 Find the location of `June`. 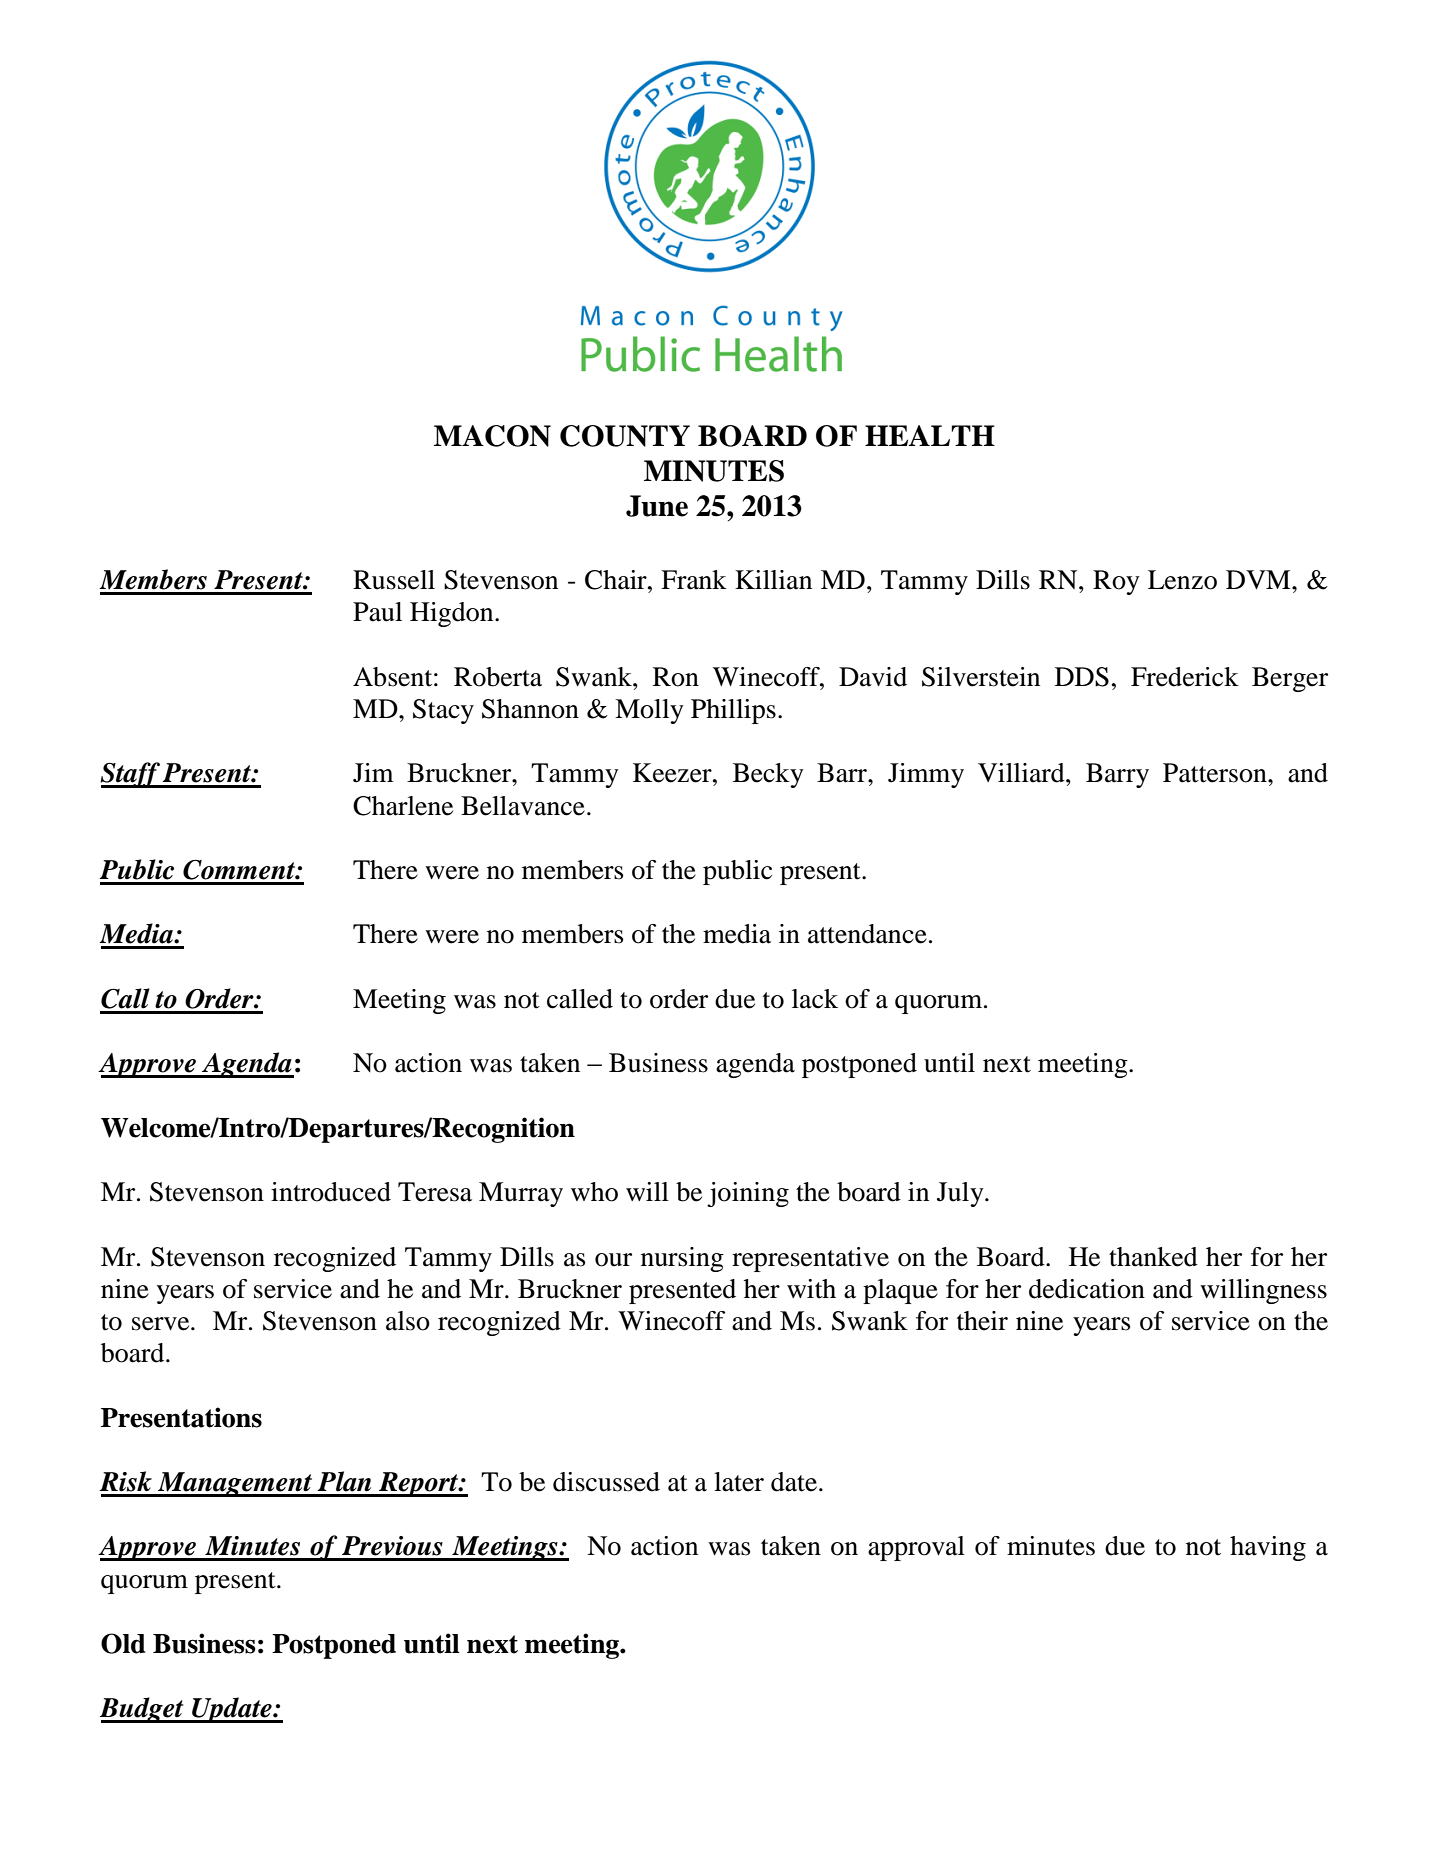

June is located at coordinates (657, 506).
